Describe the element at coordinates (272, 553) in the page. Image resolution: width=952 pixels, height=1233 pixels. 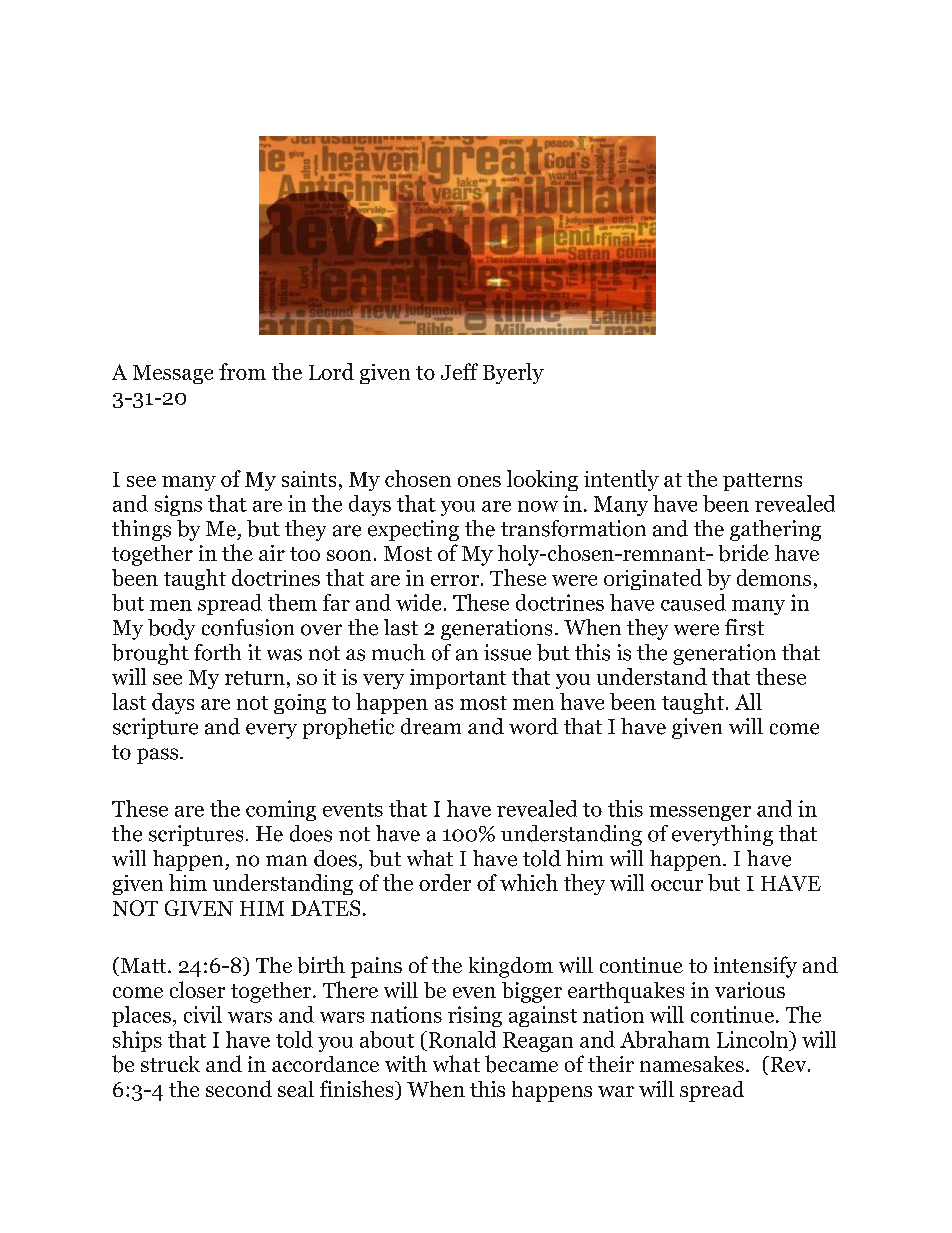
I see `air` at that location.
